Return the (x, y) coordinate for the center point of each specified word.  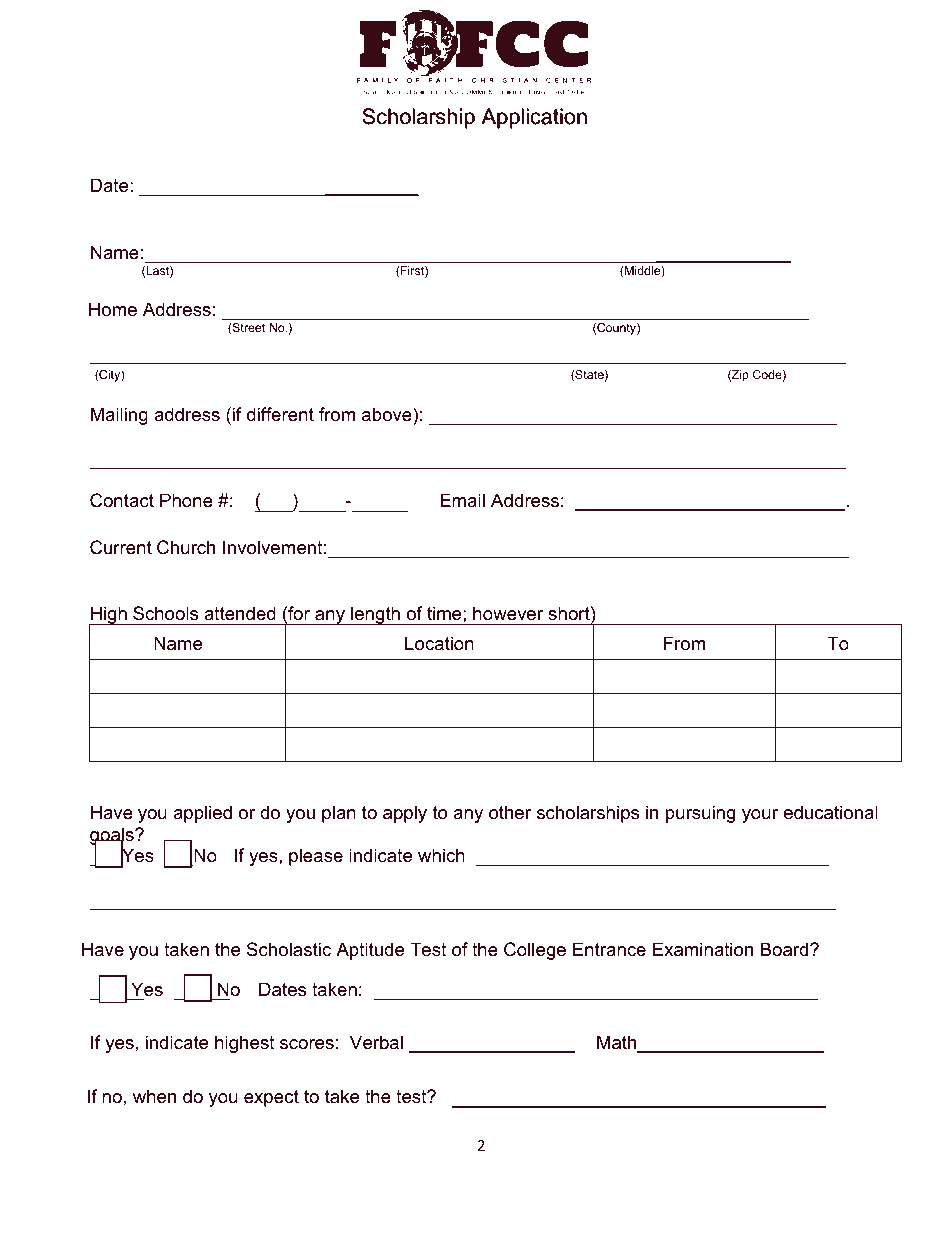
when (154, 1096)
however (508, 613)
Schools (165, 613)
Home (113, 309)
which (441, 855)
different (280, 414)
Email (462, 500)
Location (439, 643)
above (388, 414)
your (760, 816)
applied (202, 814)
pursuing (700, 814)
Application (534, 118)
